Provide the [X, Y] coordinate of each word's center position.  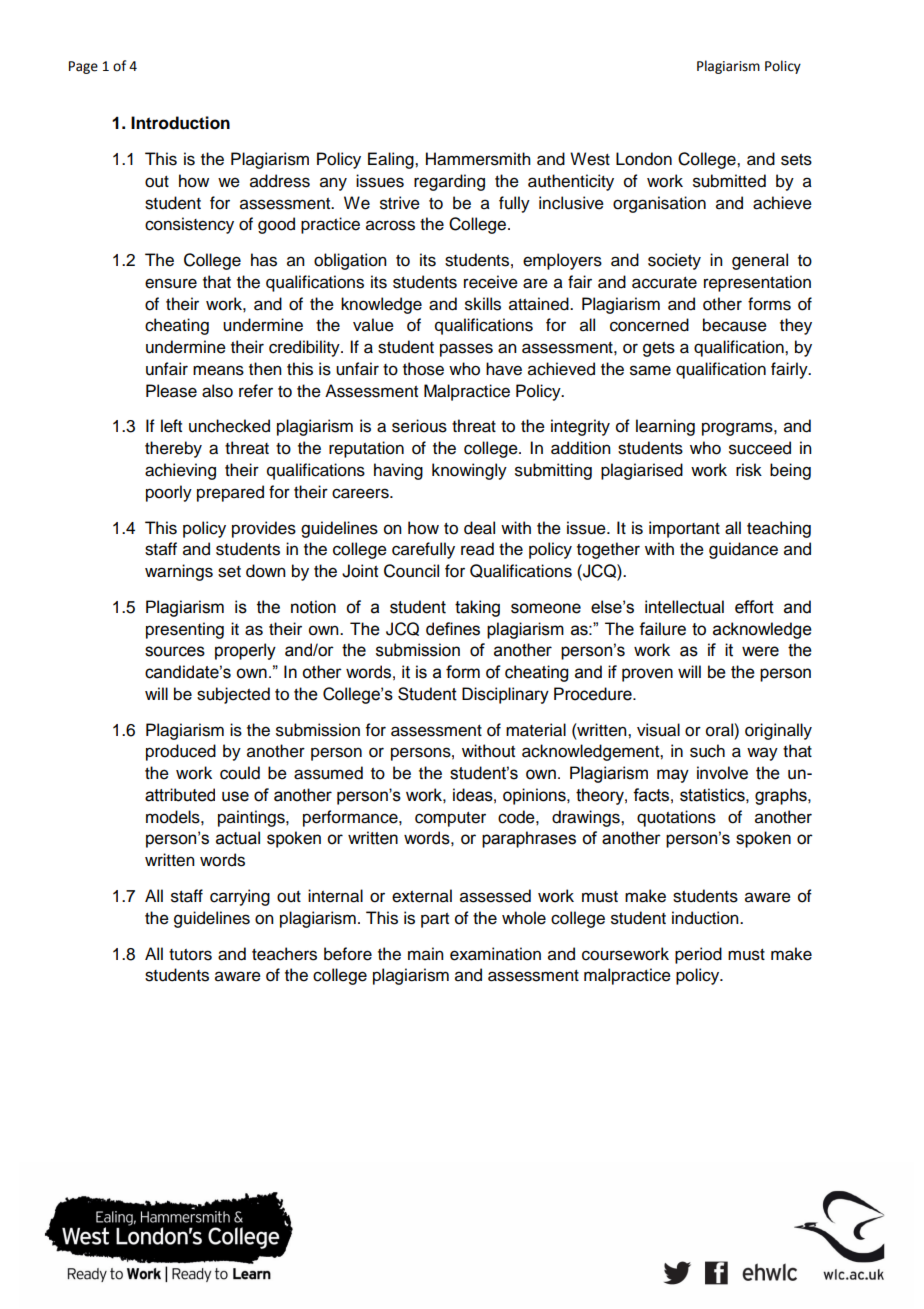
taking [477, 608]
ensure [171, 283]
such [707, 751]
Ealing [392, 160]
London [644, 159]
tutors [190, 955]
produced [181, 752]
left [171, 426]
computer [450, 819]
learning [665, 427]
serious [419, 426]
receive [491, 282]
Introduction [180, 123]
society [674, 261]
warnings [179, 572]
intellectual [684, 607]
